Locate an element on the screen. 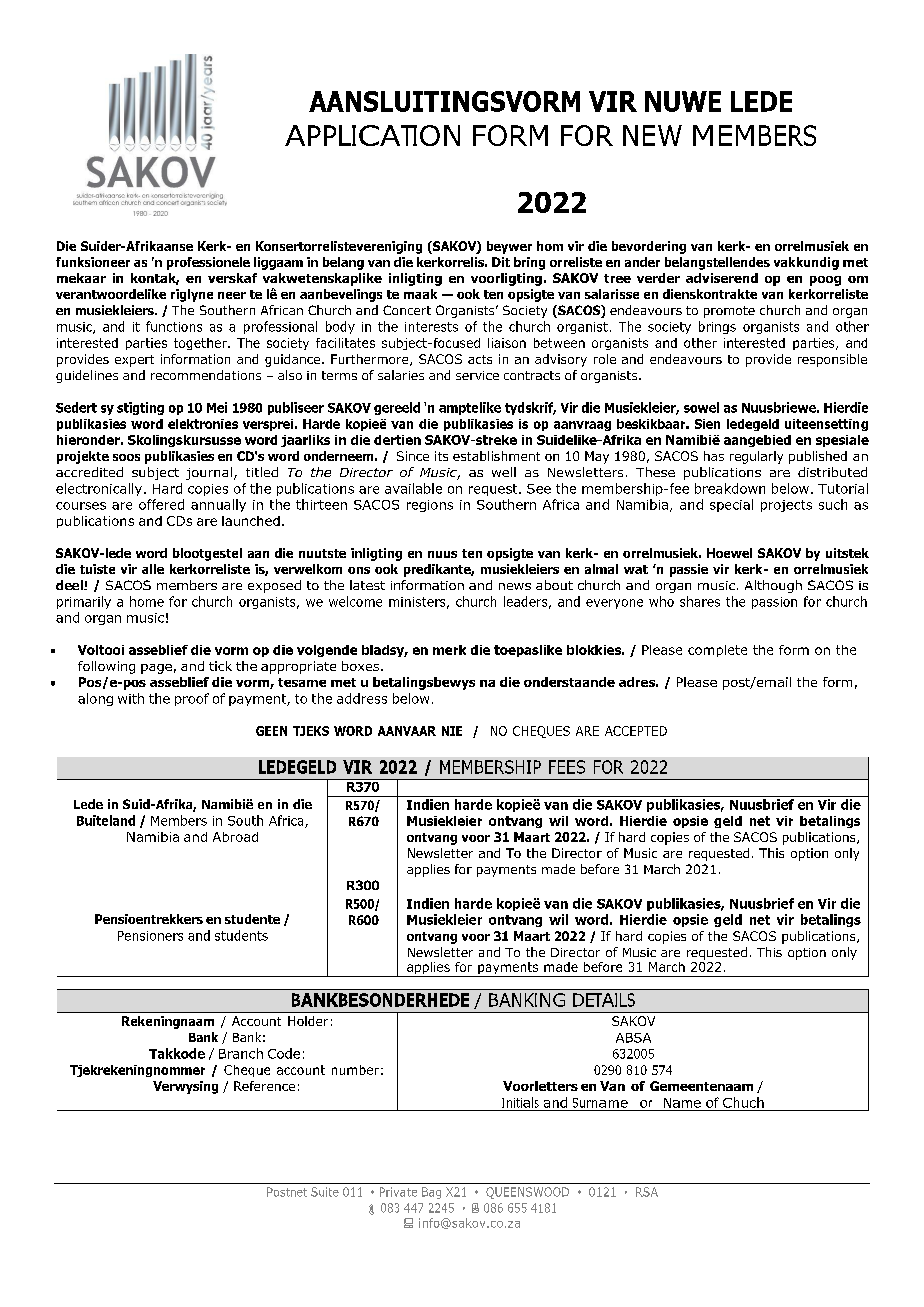 The width and height of the screenshot is (924, 1307). ander is located at coordinates (642, 262).
